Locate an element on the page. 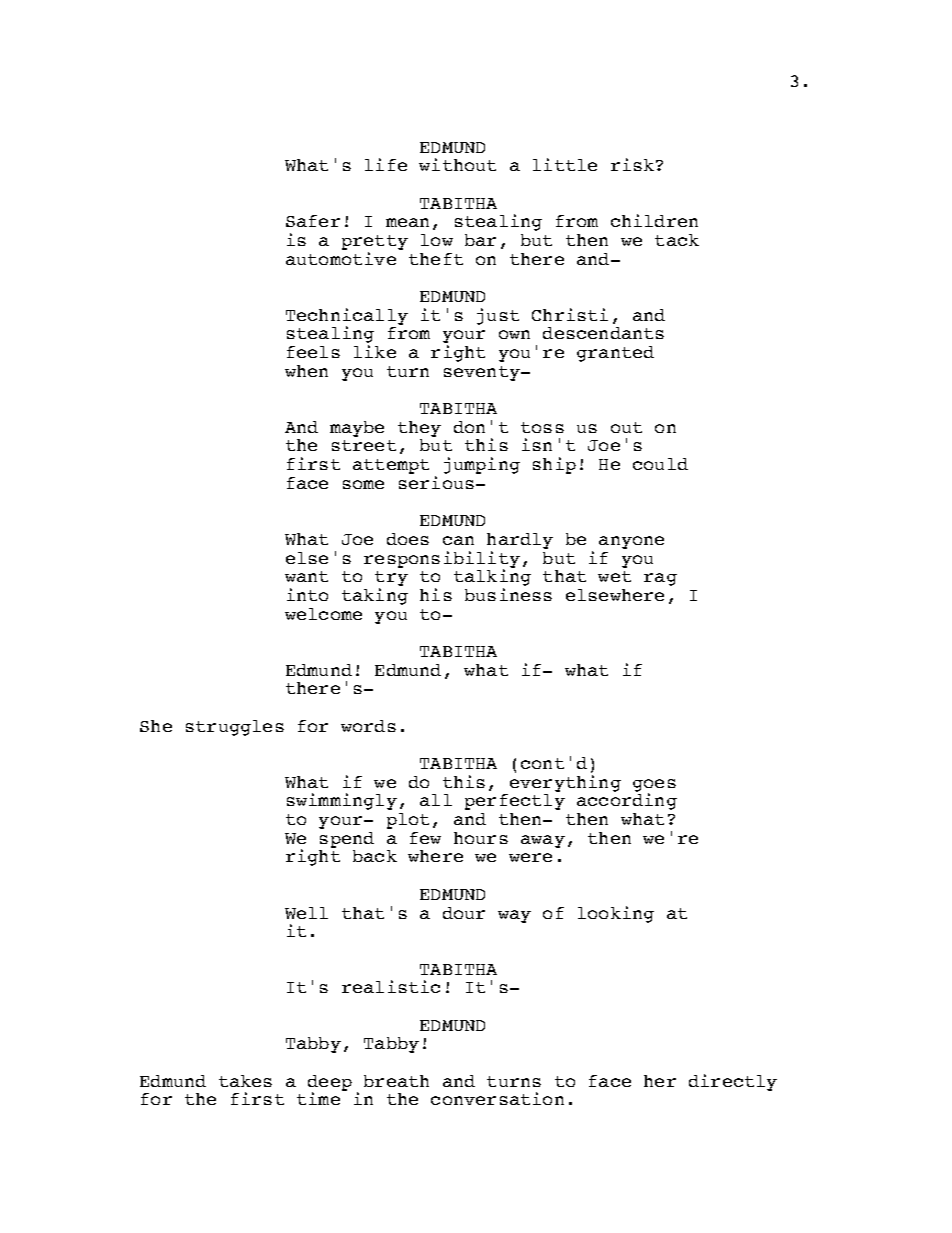 The image size is (952, 1233). without is located at coordinates (457, 164).
